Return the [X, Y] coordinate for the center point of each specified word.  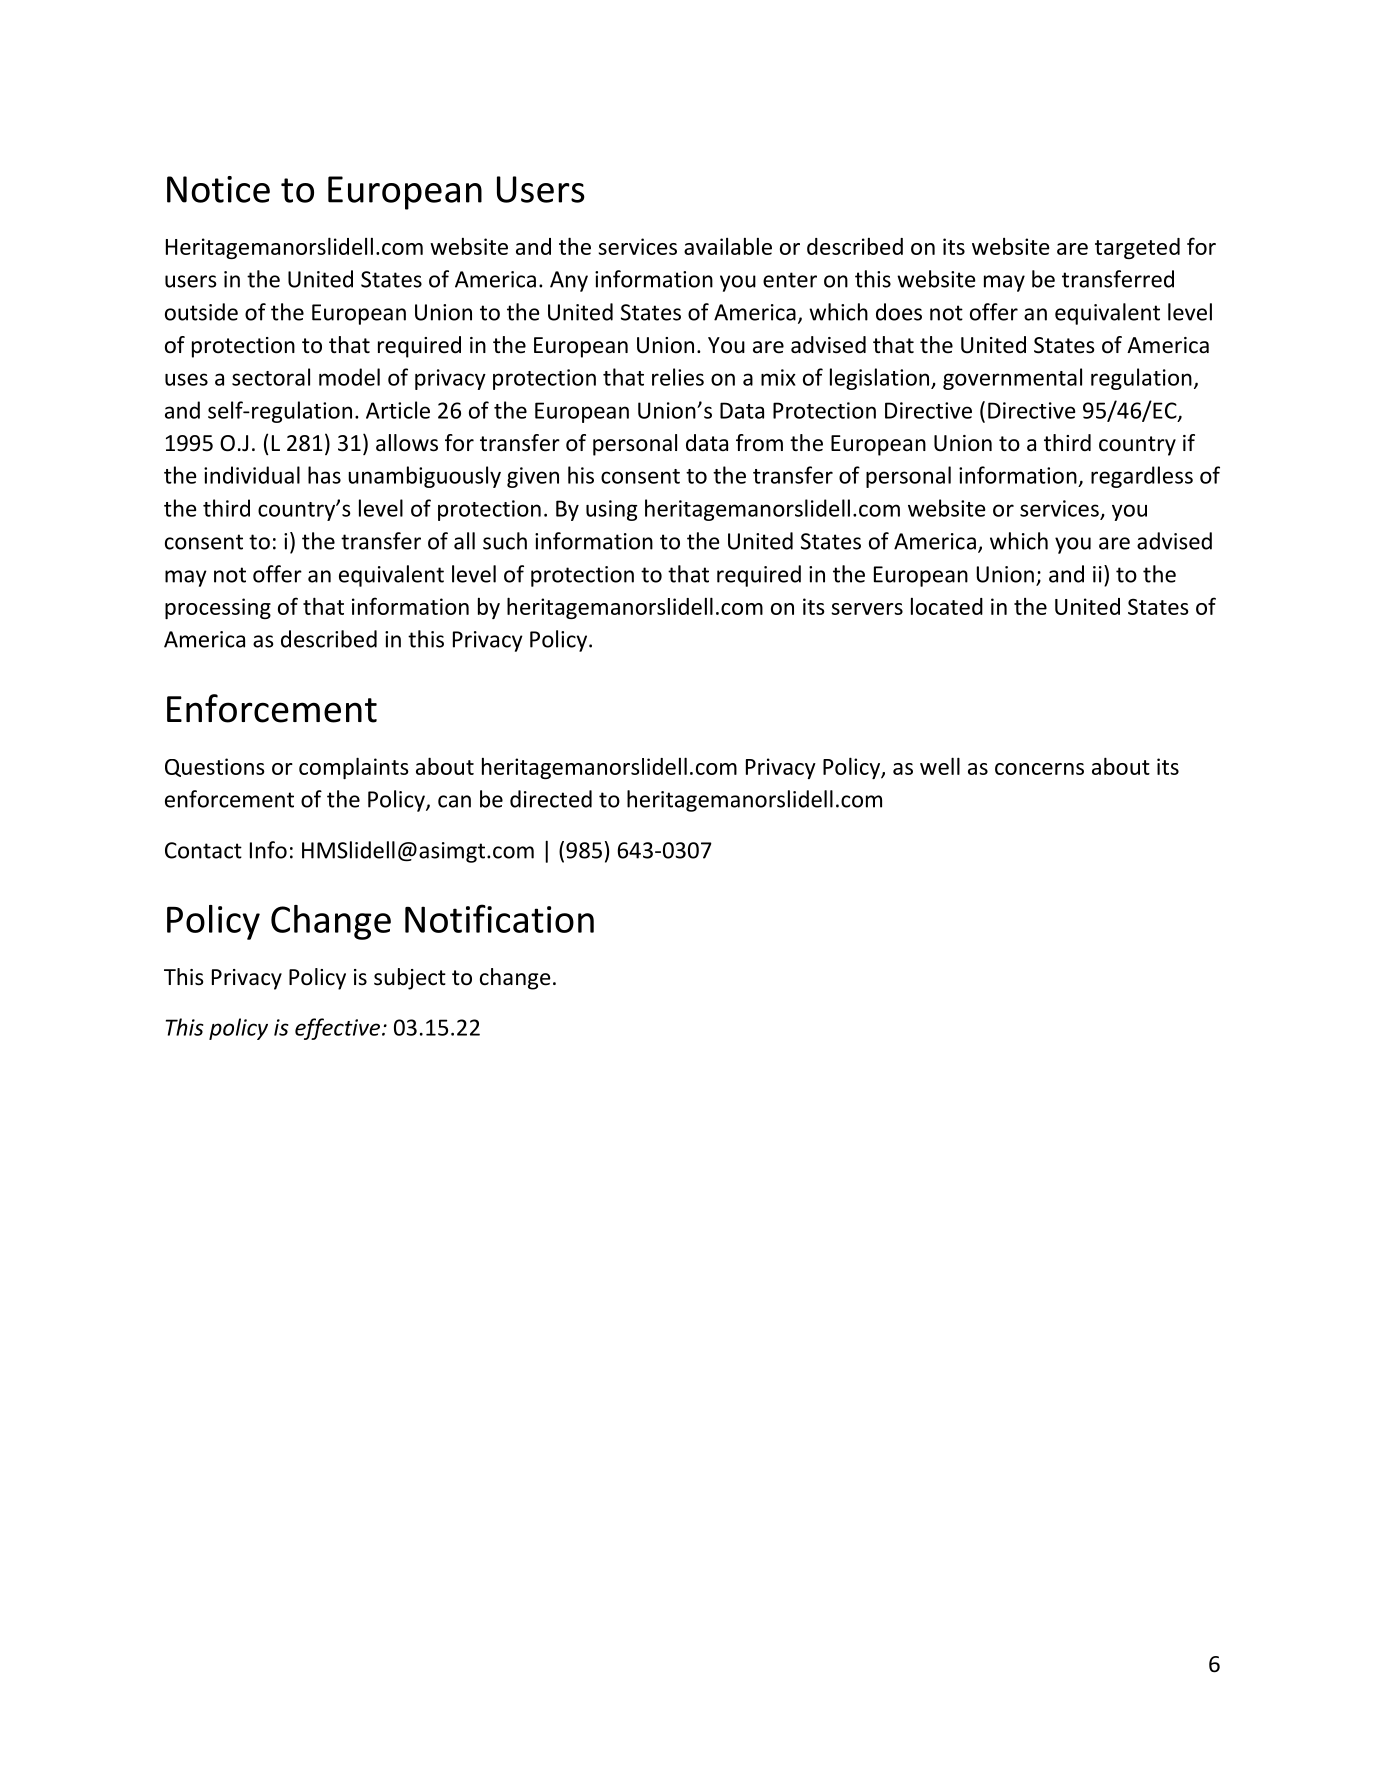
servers [867, 609]
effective [339, 1029]
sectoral [271, 377]
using [612, 510]
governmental [1012, 379]
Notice [218, 189]
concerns [1039, 769]
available [728, 246]
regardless [1142, 477]
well [940, 766]
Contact [203, 850]
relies [678, 377]
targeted [1137, 248]
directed [551, 799]
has [324, 475]
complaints [354, 768]
